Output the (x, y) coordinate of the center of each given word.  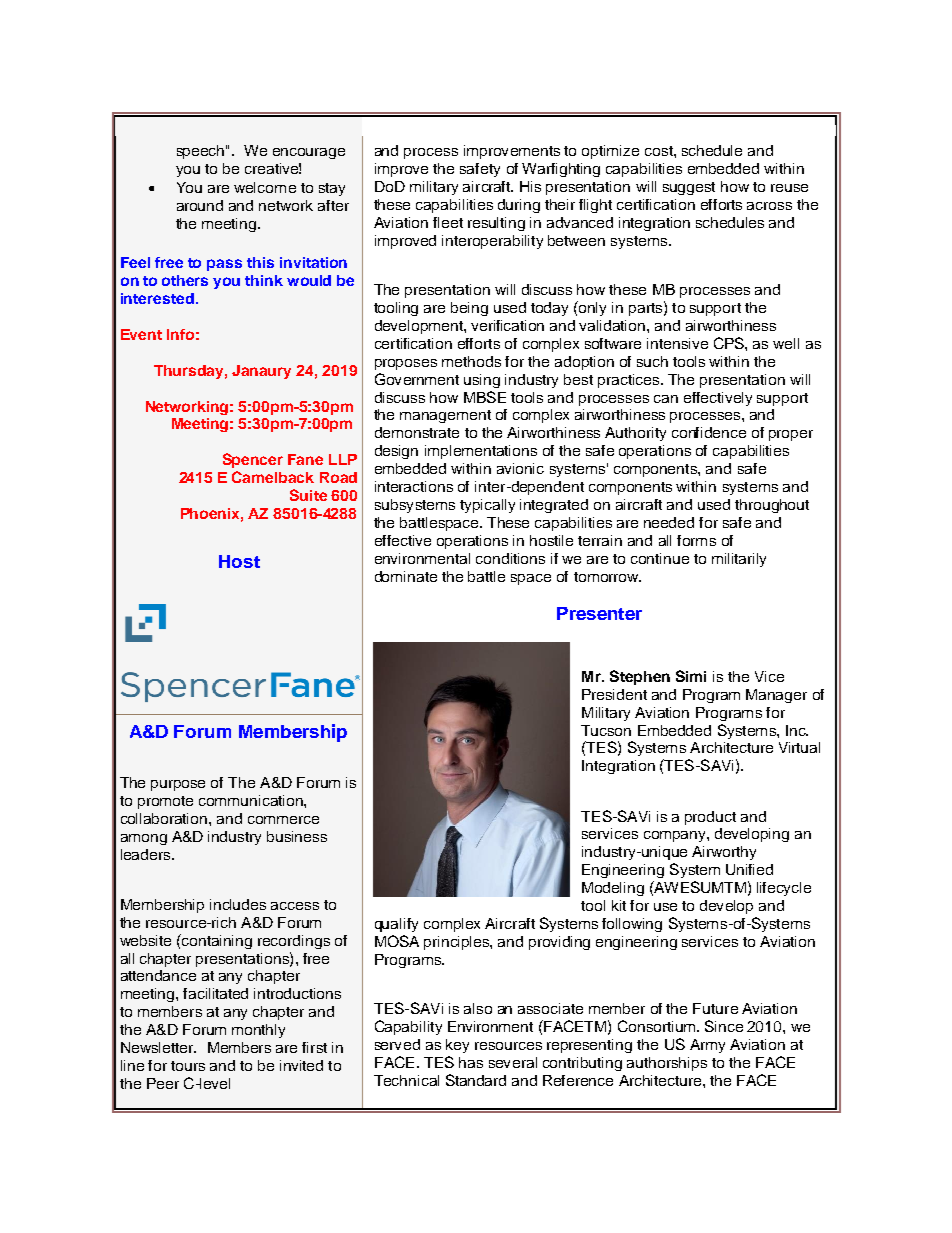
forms (696, 540)
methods (471, 361)
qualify (396, 925)
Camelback (273, 477)
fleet (448, 222)
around (200, 205)
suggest (689, 188)
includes (238, 904)
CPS (730, 343)
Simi (691, 676)
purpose (178, 785)
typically (487, 506)
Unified (749, 869)
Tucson (606, 730)
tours (188, 1066)
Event (141, 334)
